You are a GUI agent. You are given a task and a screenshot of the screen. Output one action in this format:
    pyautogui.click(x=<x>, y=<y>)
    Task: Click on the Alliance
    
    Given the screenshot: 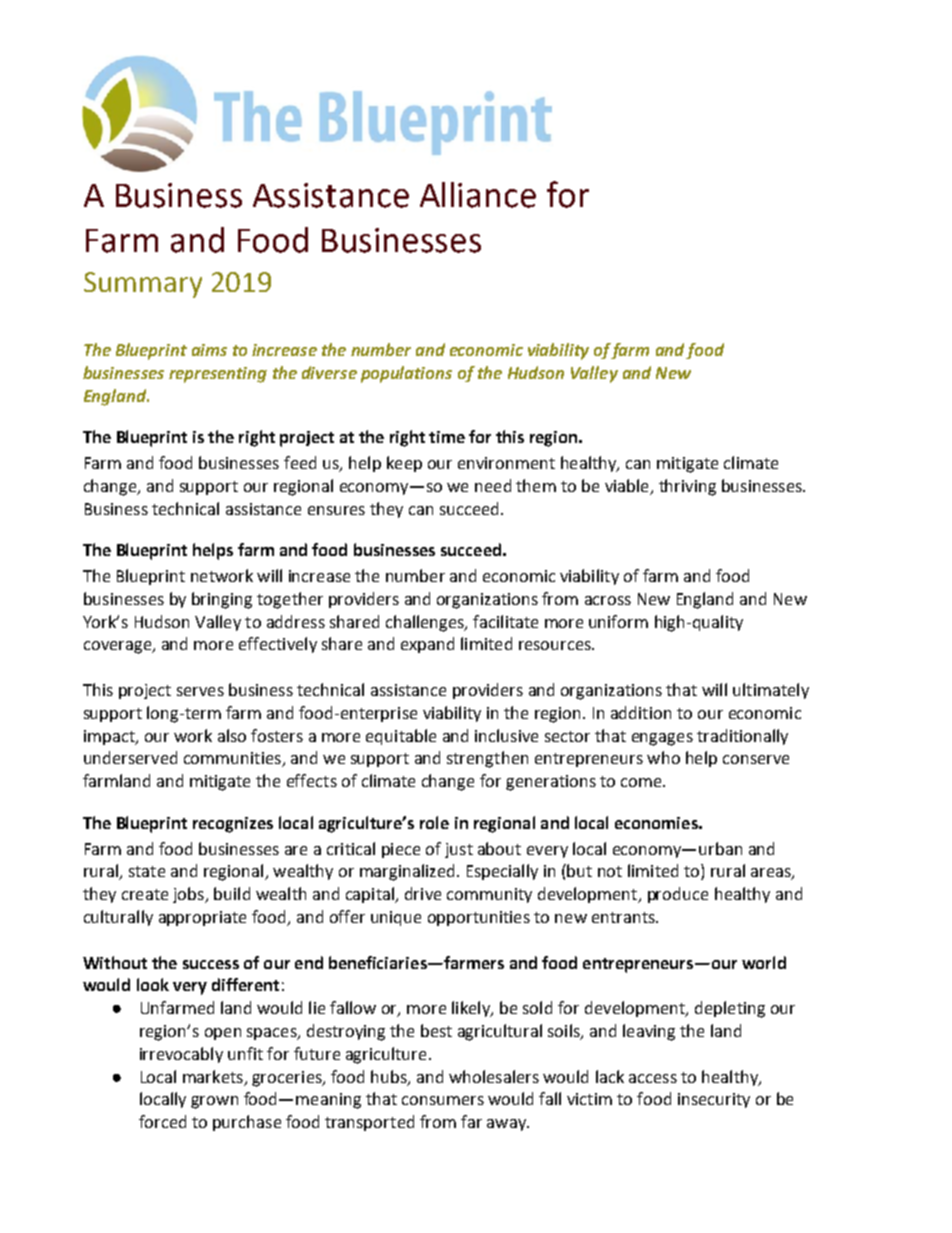 What is the action you would take?
    pyautogui.click(x=478, y=195)
